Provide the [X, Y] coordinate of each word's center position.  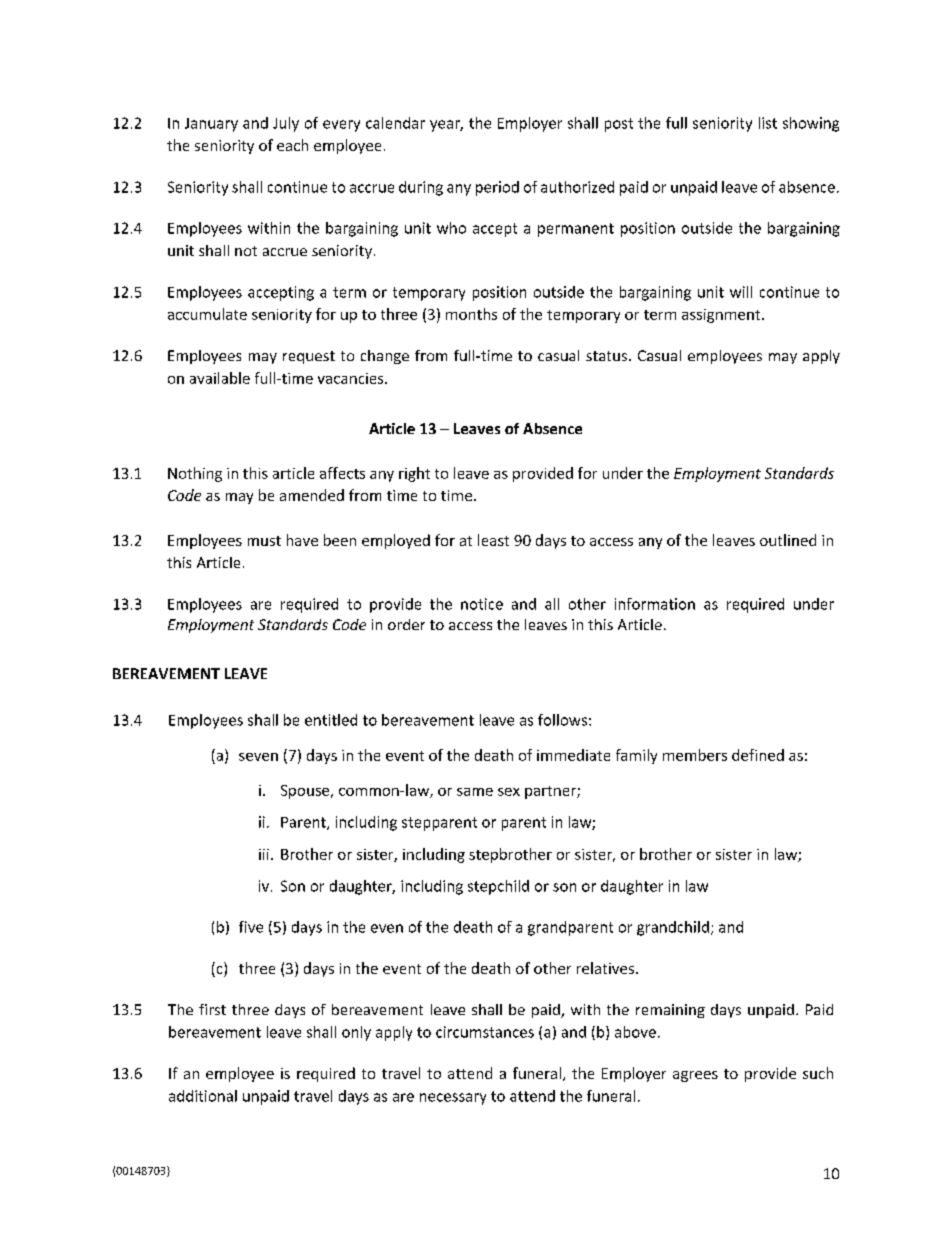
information [655, 604]
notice [482, 604]
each [292, 145]
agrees [695, 1076]
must [264, 541]
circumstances [485, 1032]
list [768, 123]
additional [203, 1096]
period [497, 188]
